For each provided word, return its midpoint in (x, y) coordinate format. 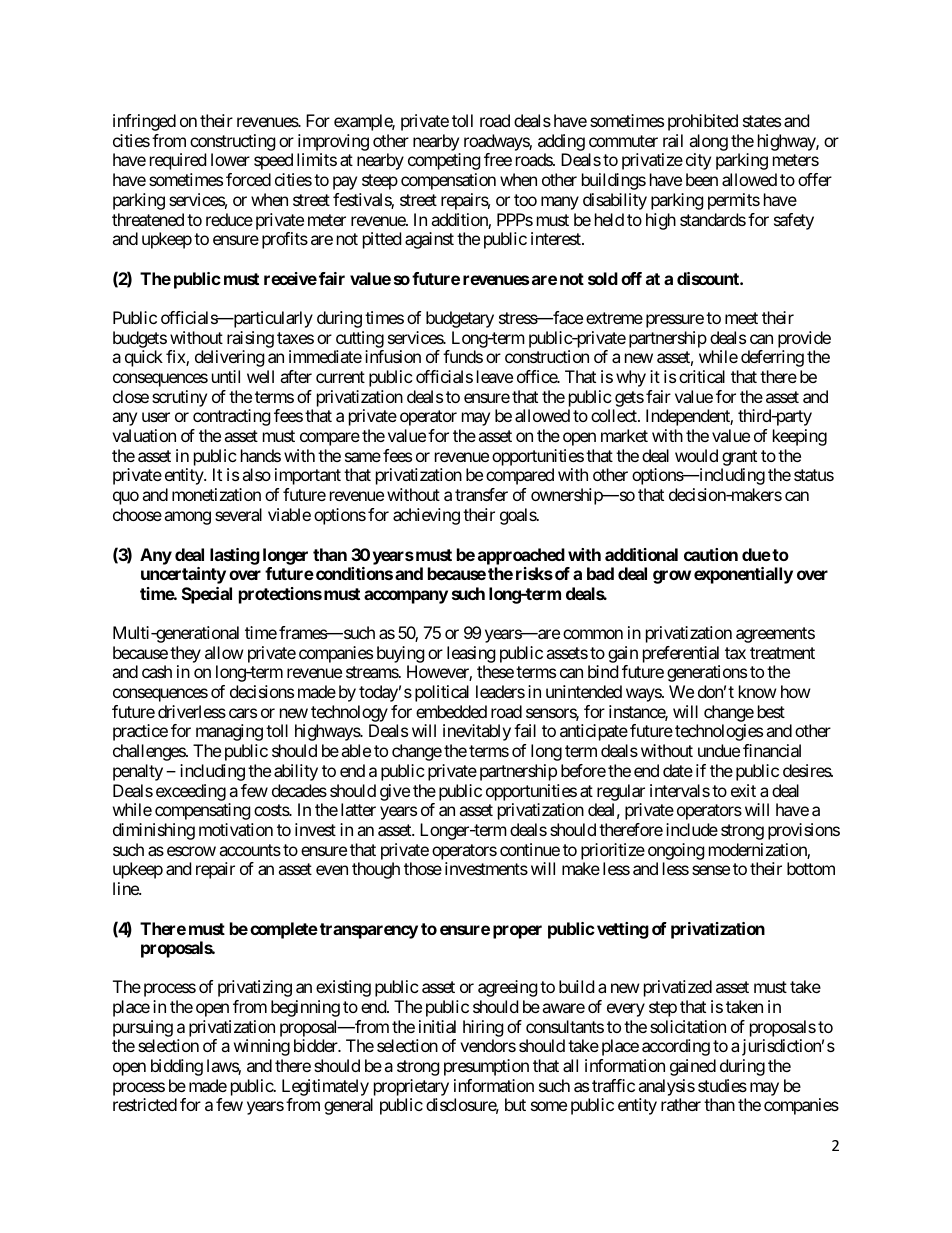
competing (444, 161)
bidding (177, 1067)
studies (722, 1085)
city (698, 161)
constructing (233, 142)
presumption (486, 1067)
